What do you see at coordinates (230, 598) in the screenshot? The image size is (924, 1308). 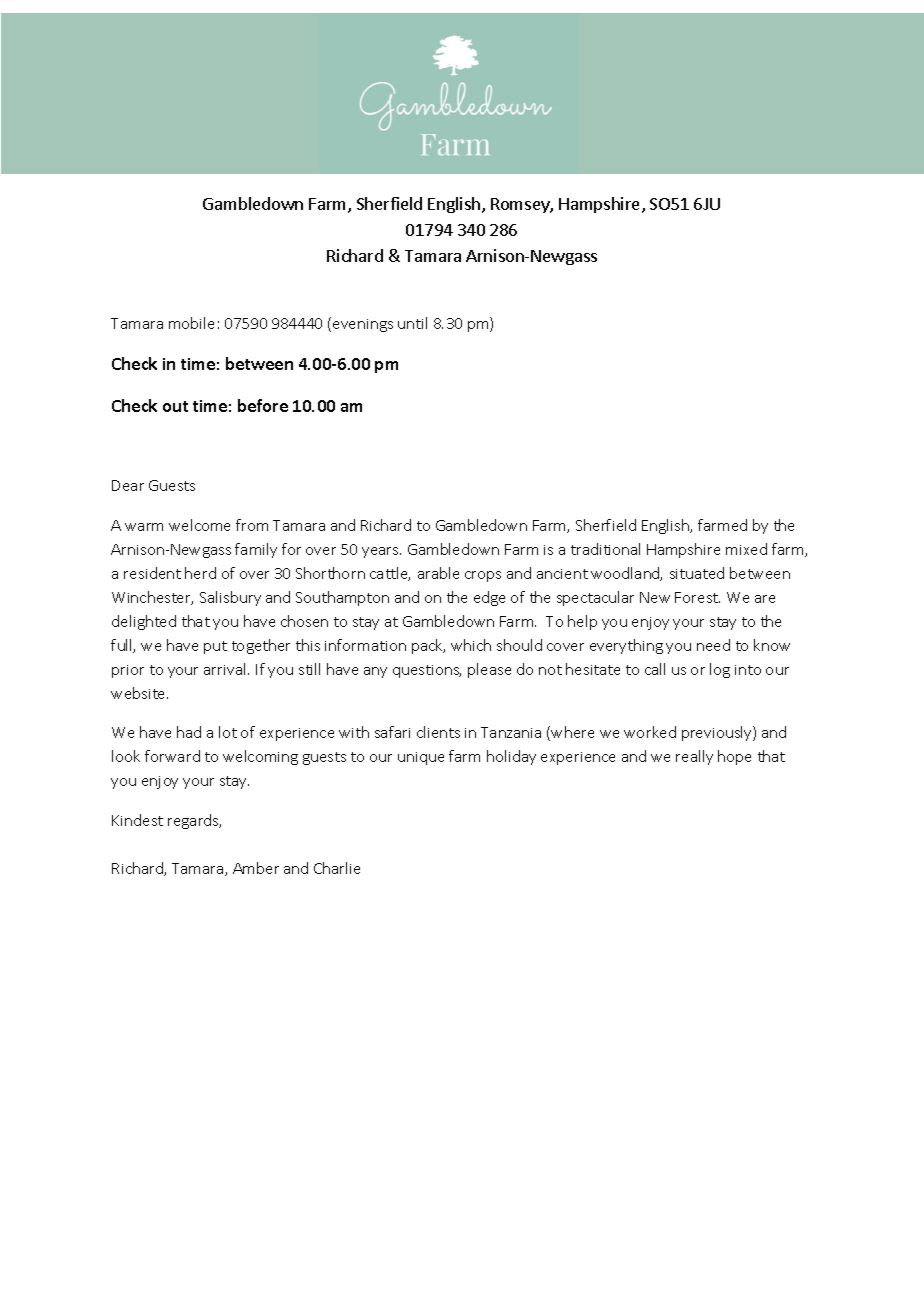 I see `Salisbury` at bounding box center [230, 598].
